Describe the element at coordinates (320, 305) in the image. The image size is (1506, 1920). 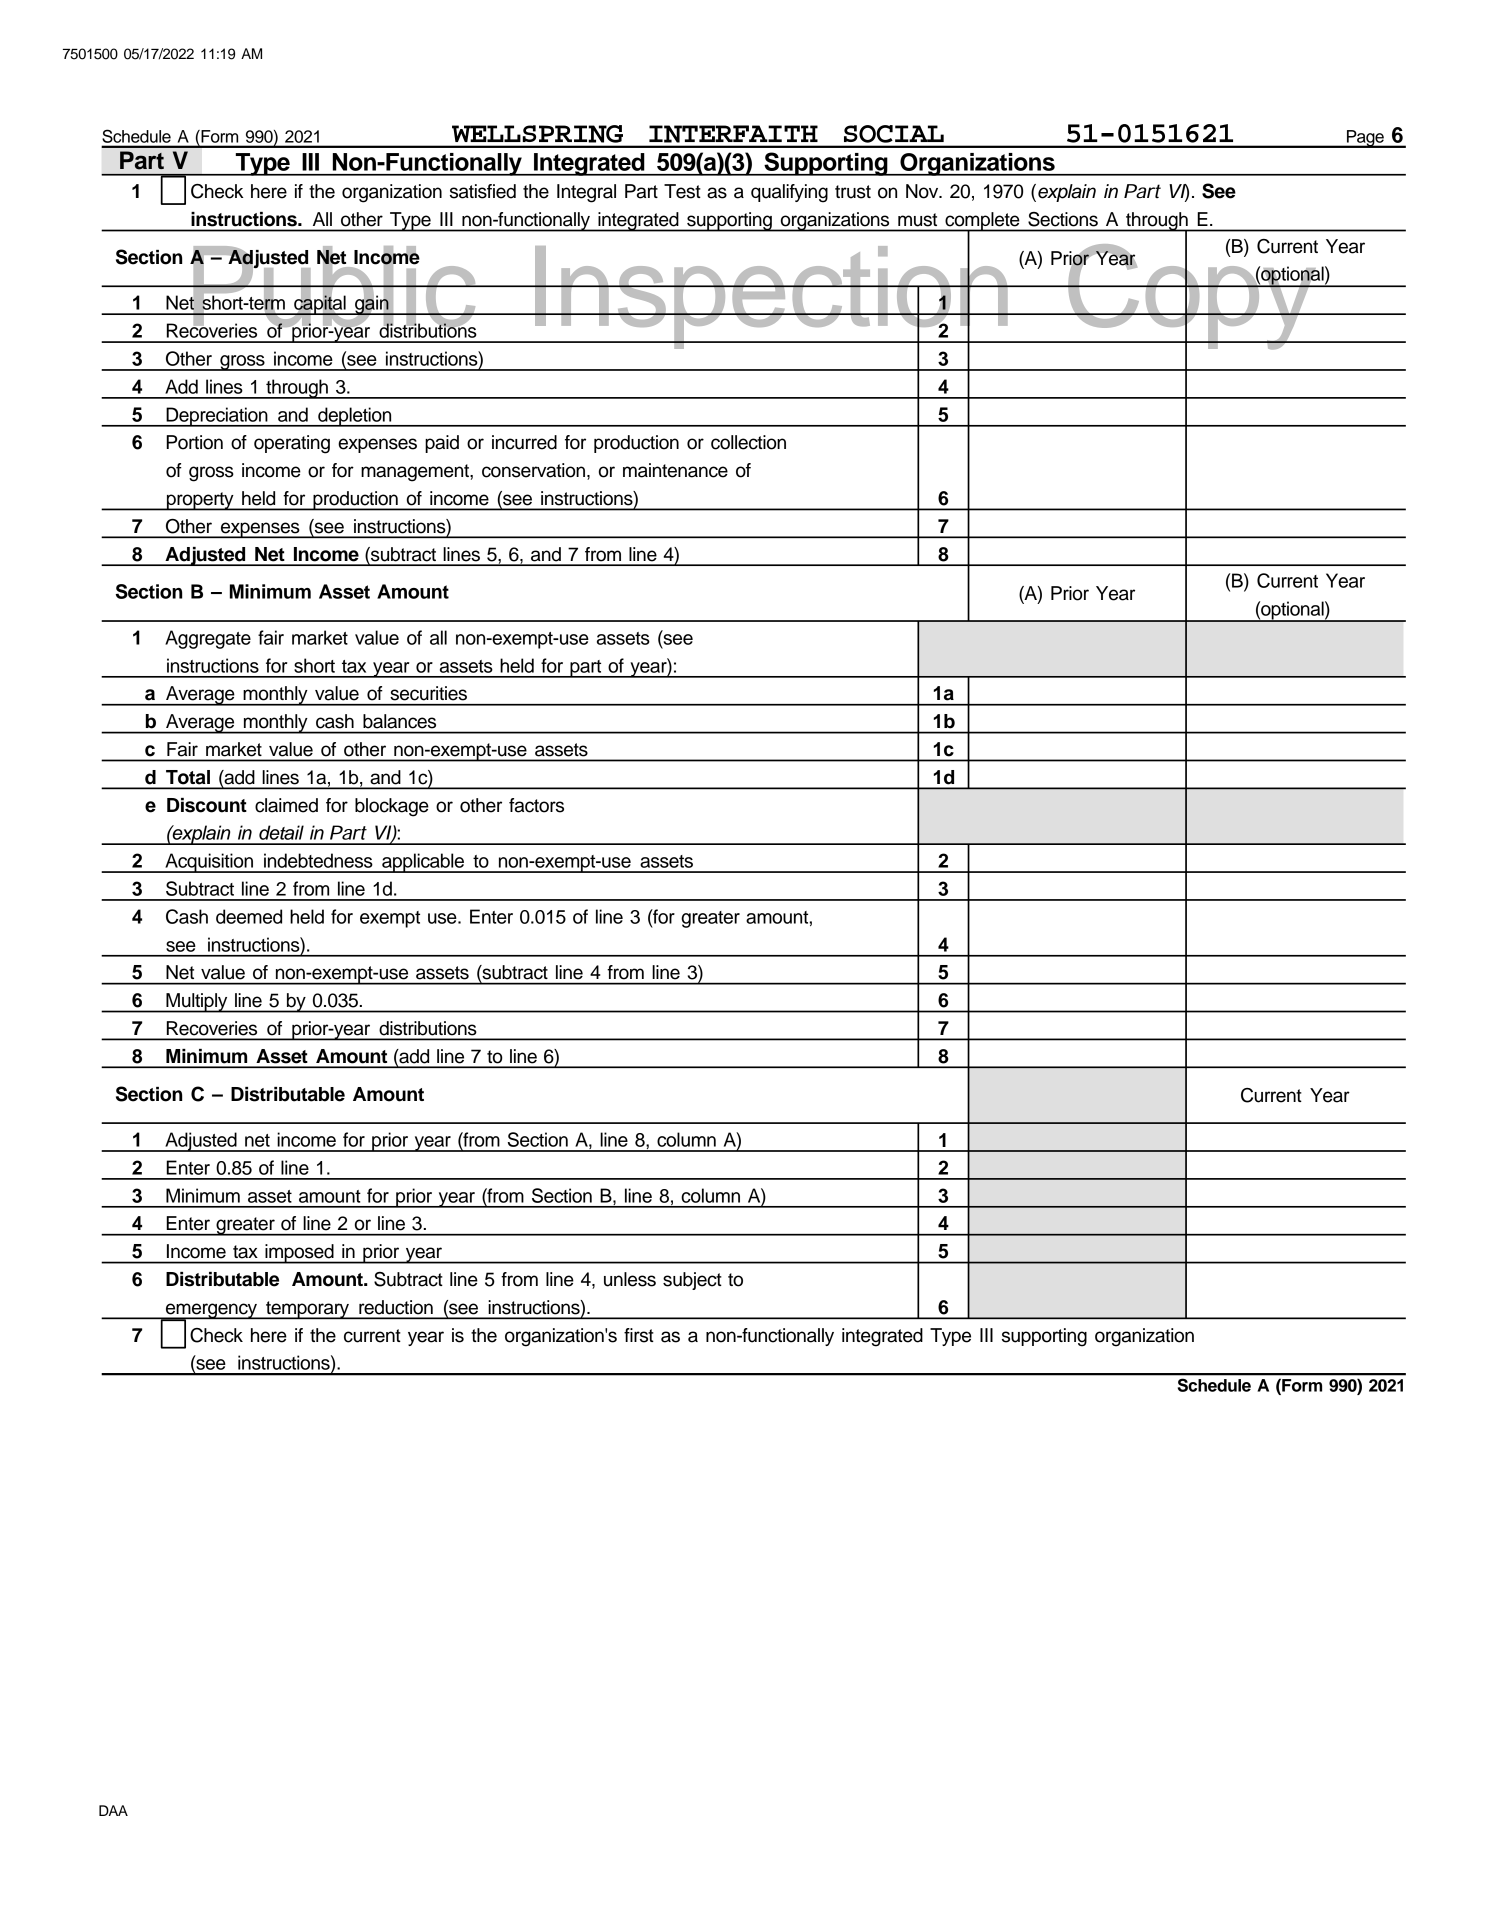
I see `capital` at that location.
